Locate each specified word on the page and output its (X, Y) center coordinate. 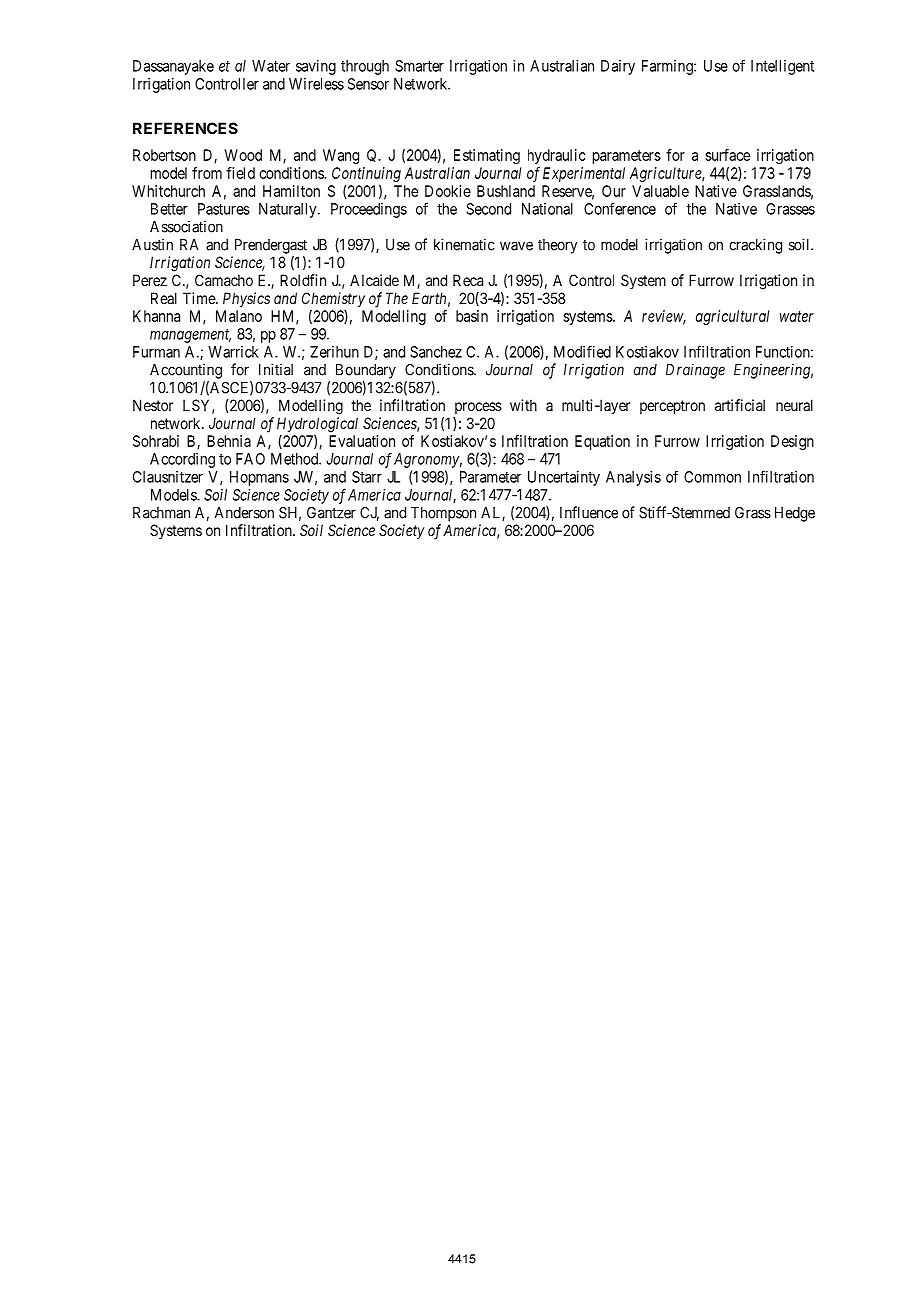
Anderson (244, 513)
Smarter (419, 66)
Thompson (443, 514)
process (478, 408)
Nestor (153, 405)
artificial (740, 405)
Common (712, 477)
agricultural (732, 317)
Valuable (660, 191)
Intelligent (782, 67)
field (240, 173)
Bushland (506, 191)
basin (472, 316)
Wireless (316, 84)
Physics (246, 299)
